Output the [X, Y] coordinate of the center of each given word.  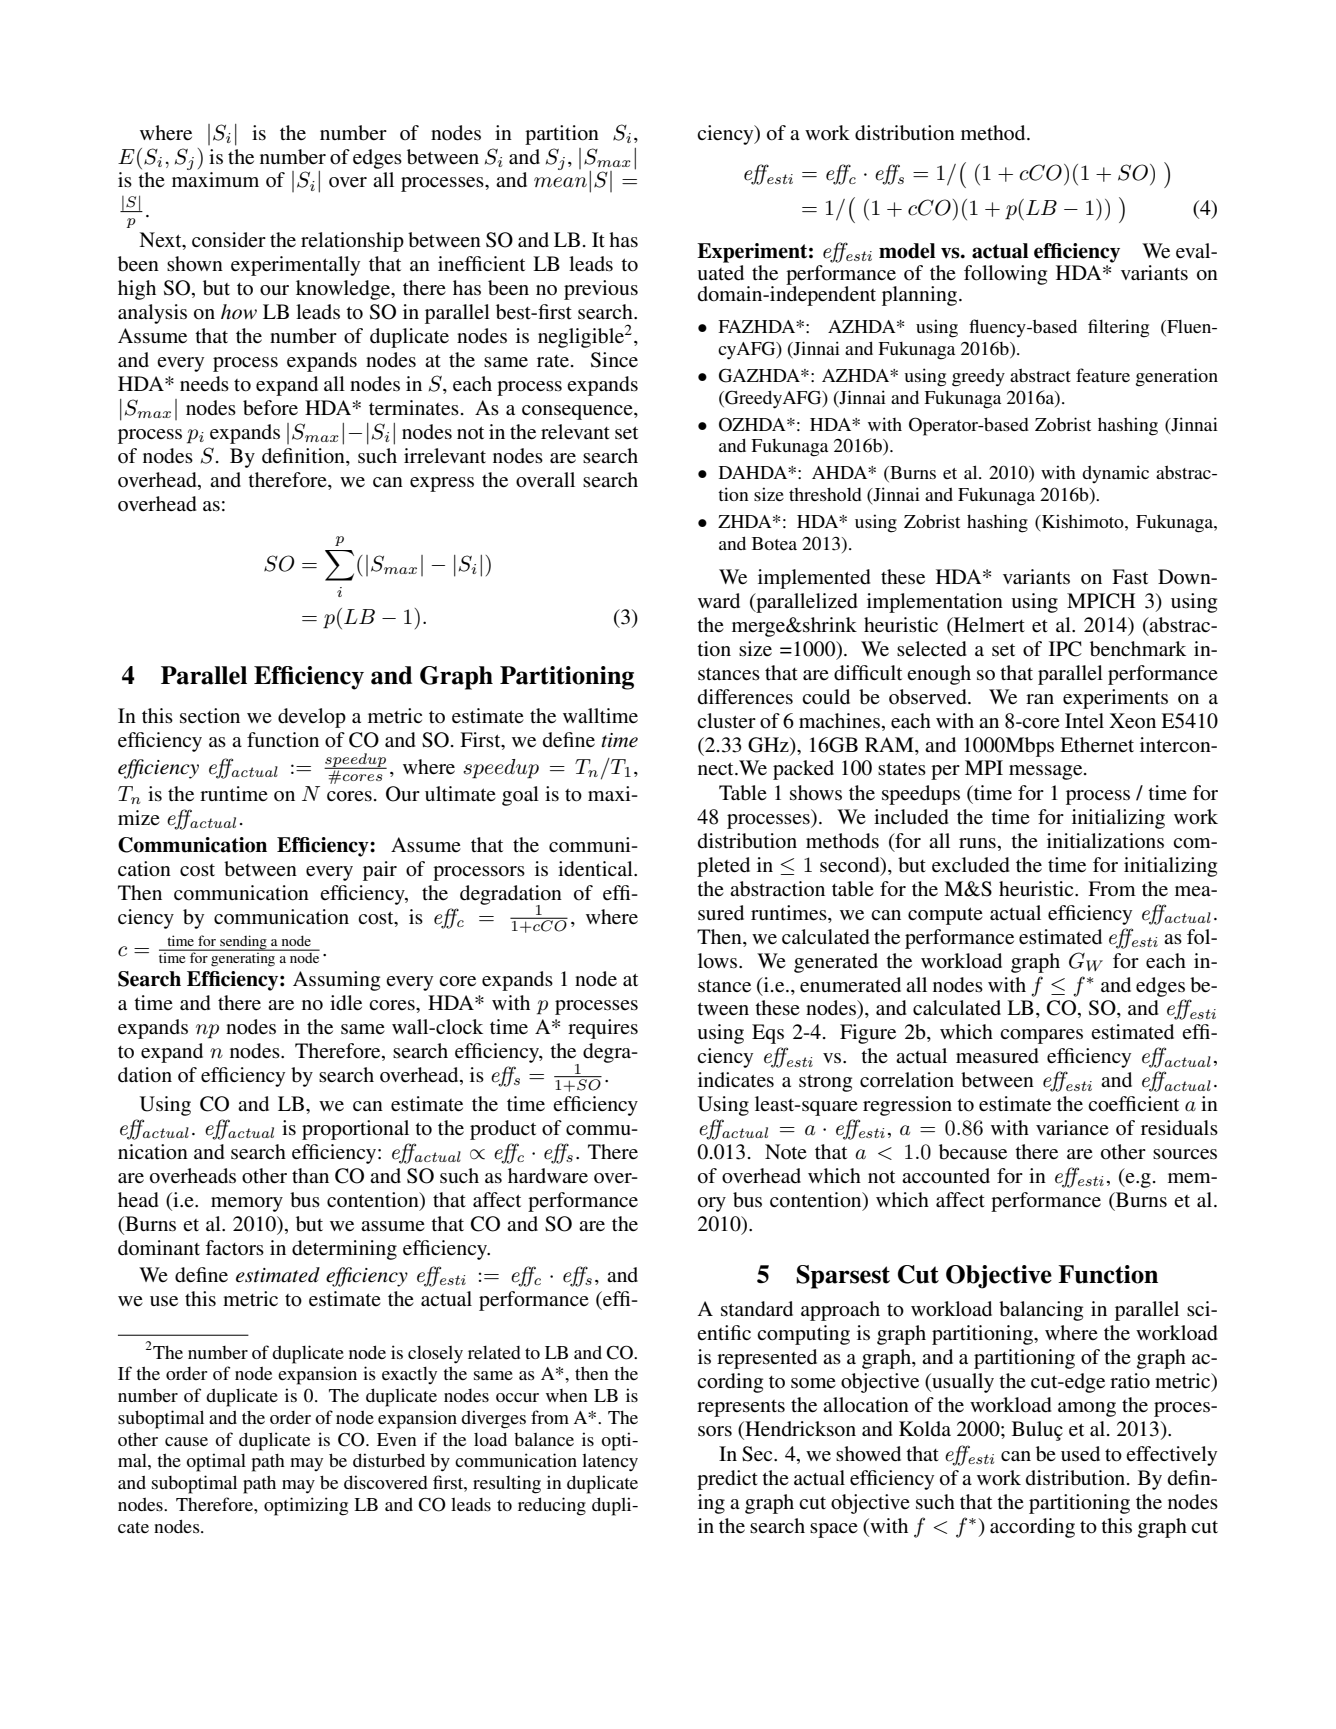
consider [229, 240]
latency [610, 1463]
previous [601, 290]
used [1080, 1454]
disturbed [389, 1460]
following [1005, 275]
